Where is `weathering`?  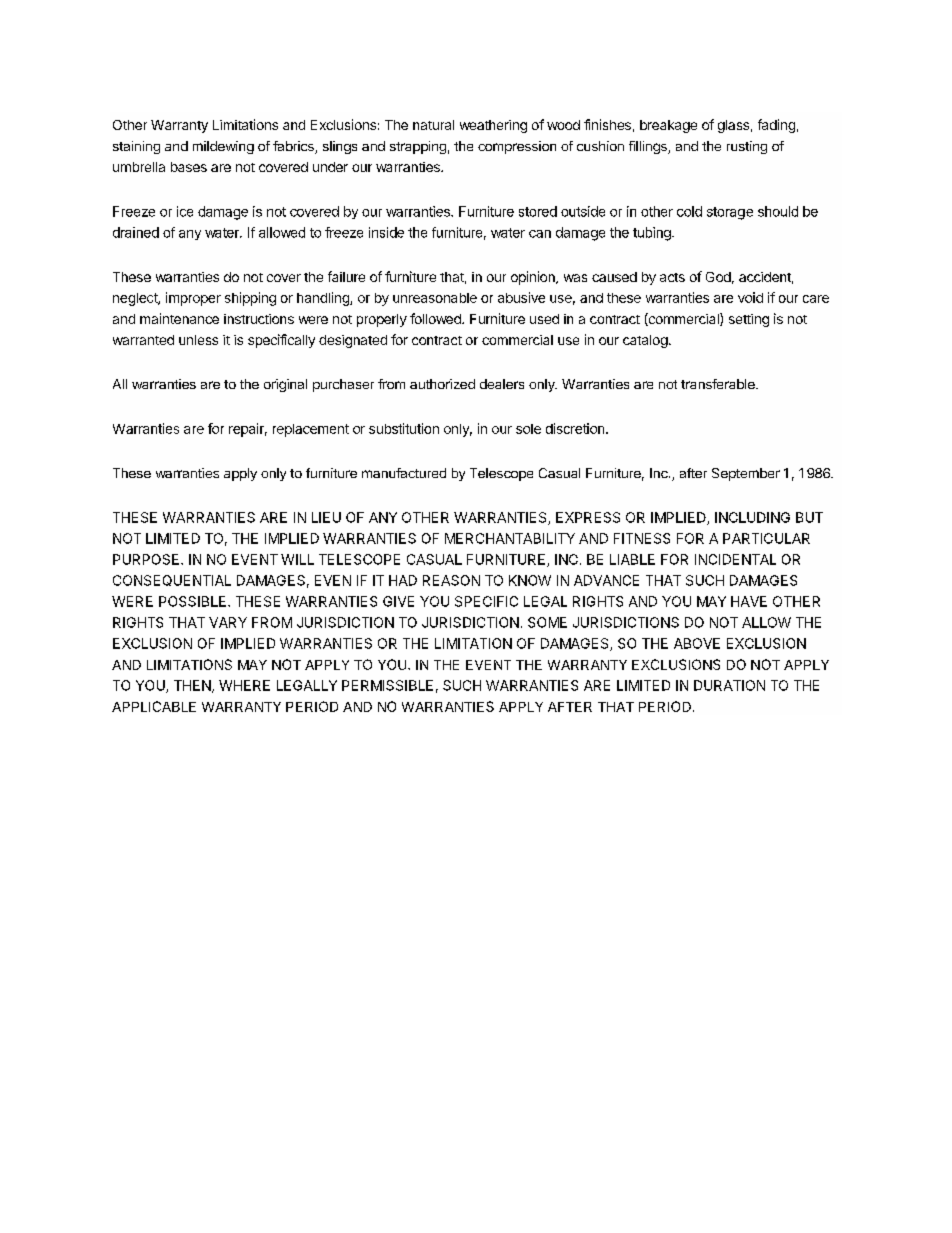
weathering is located at coordinates (493, 126).
